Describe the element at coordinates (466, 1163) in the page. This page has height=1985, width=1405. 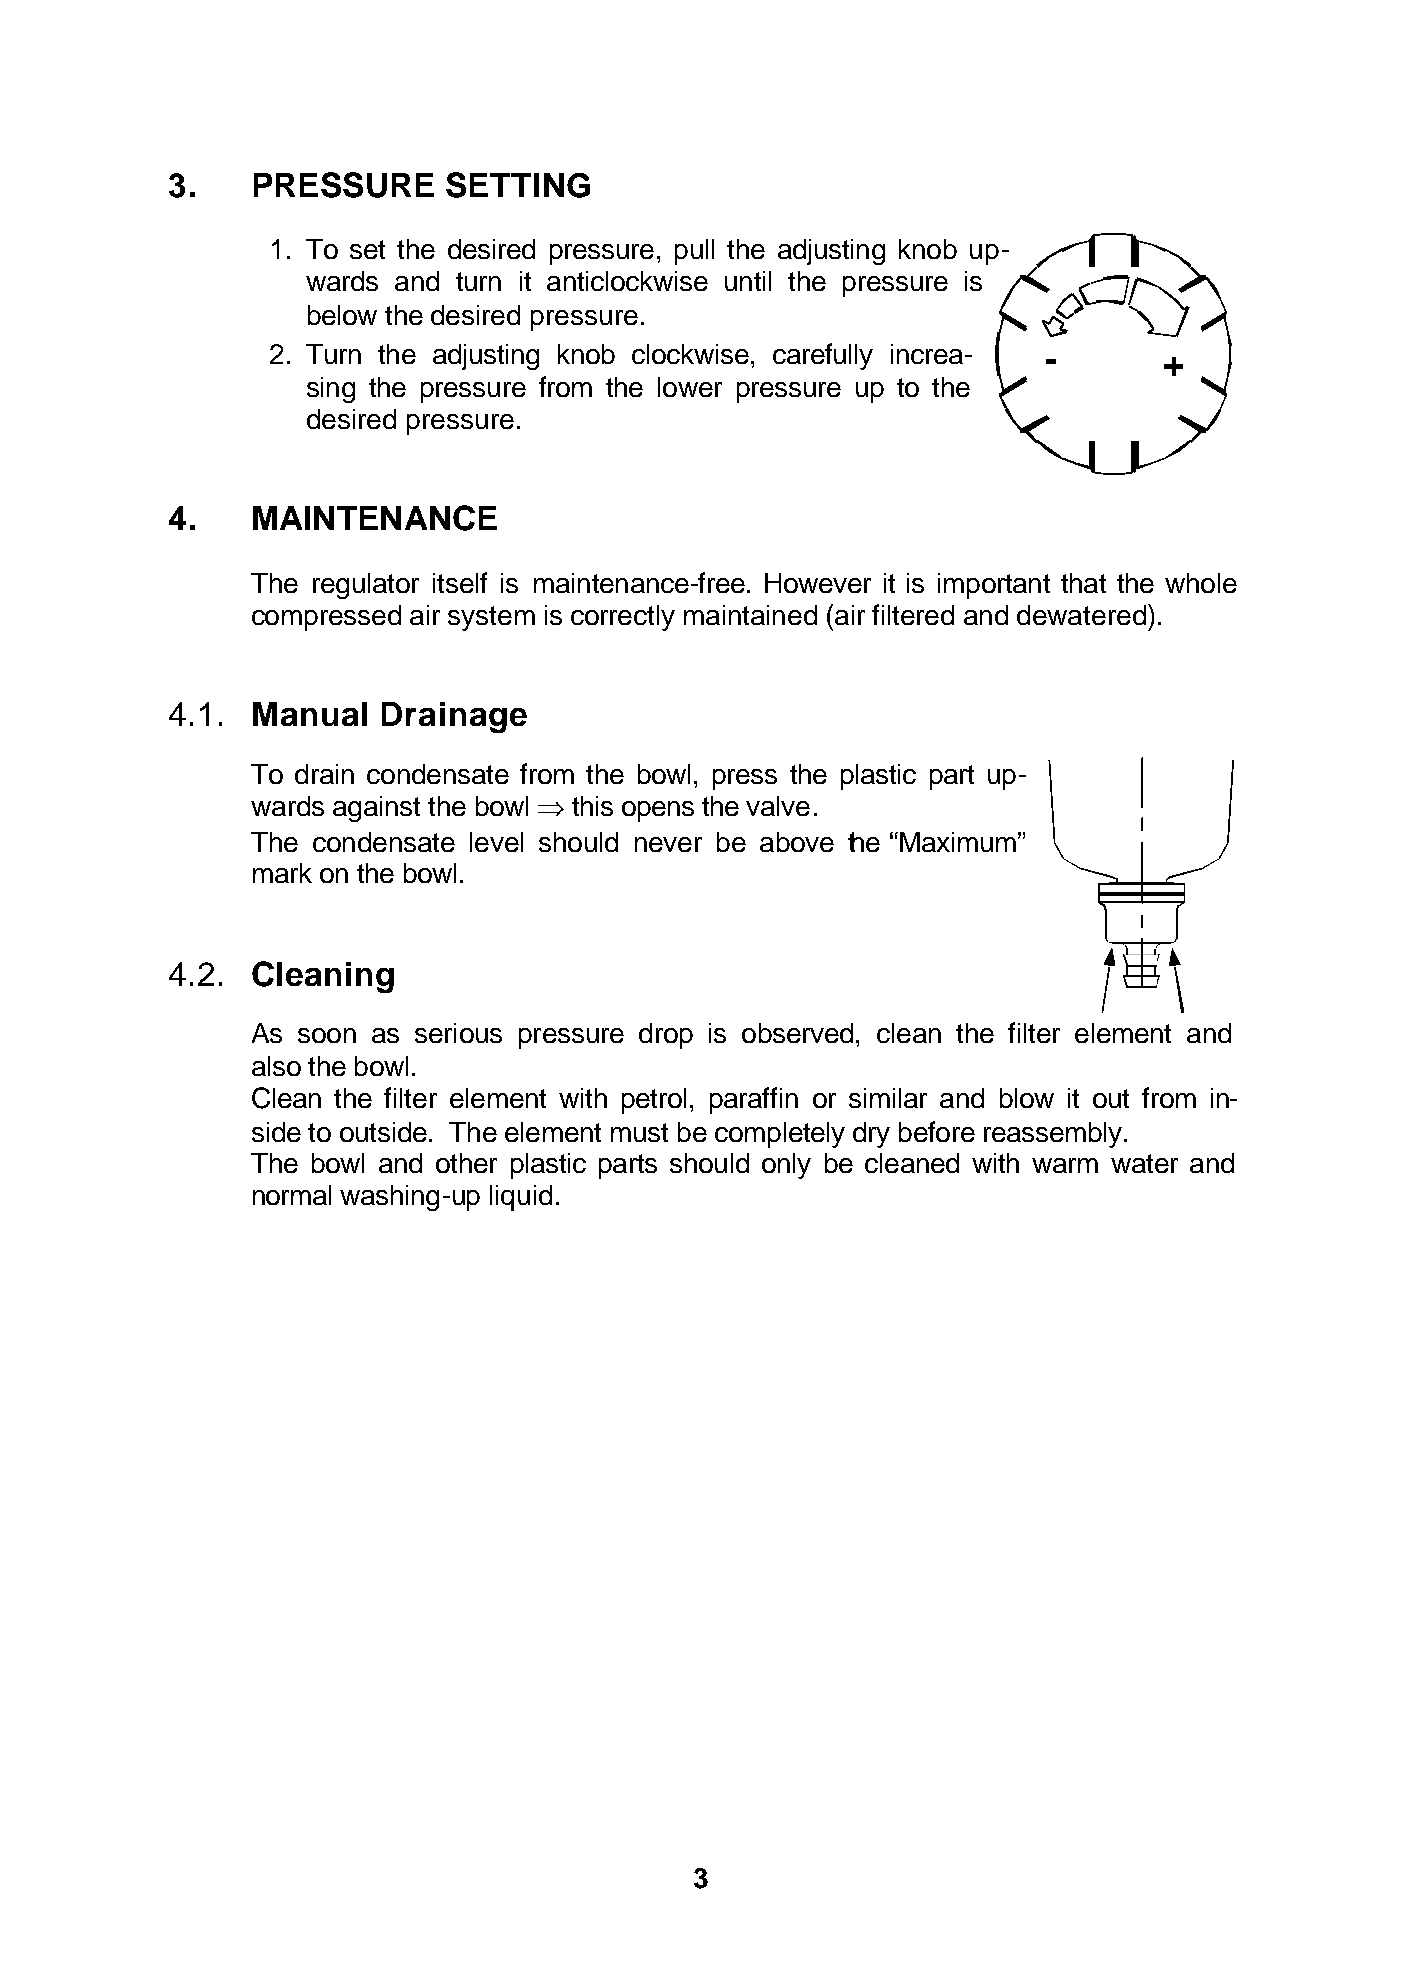
I see `other` at that location.
